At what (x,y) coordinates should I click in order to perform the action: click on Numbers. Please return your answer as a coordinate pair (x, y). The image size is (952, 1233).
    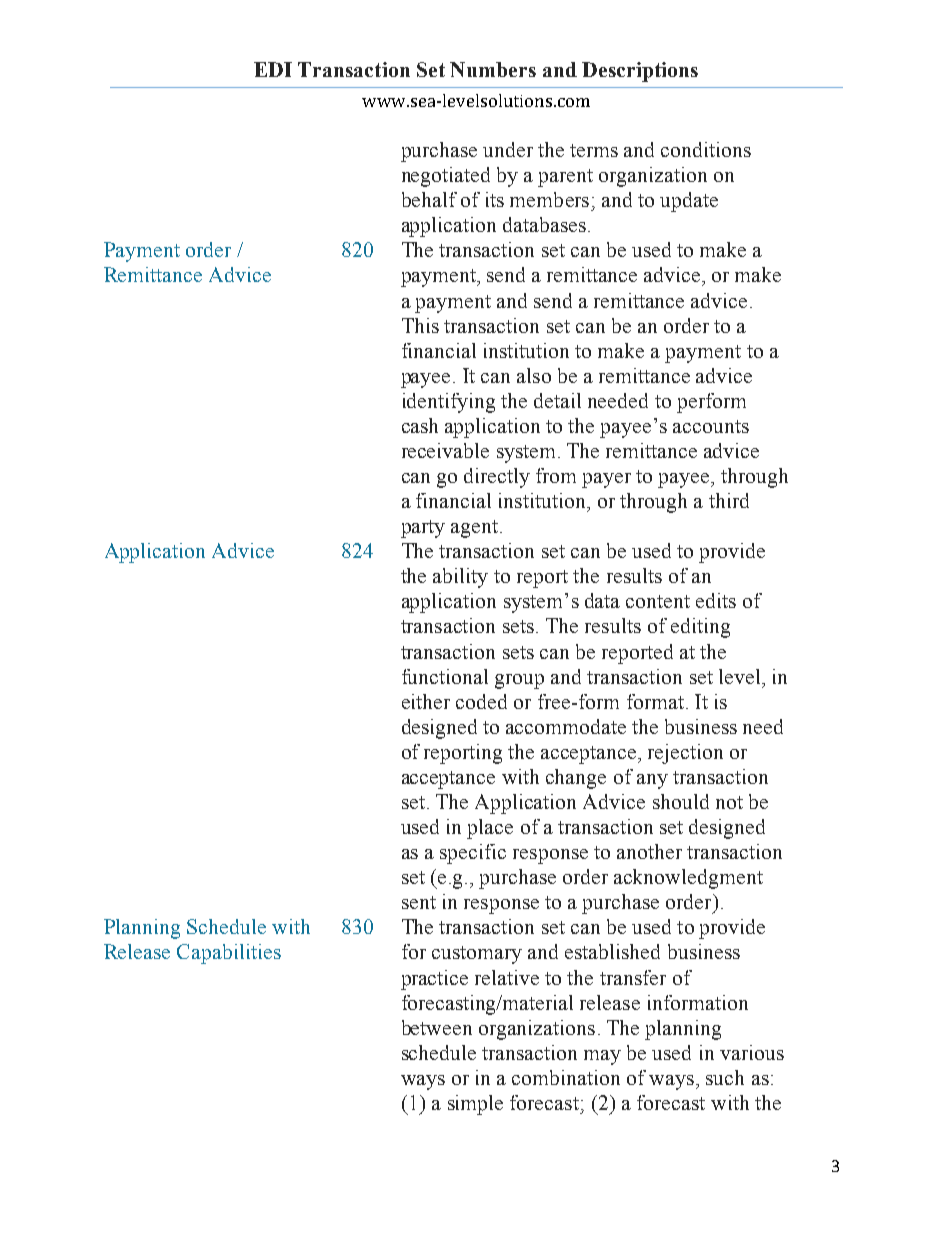
    Looking at the image, I should click on (493, 69).
